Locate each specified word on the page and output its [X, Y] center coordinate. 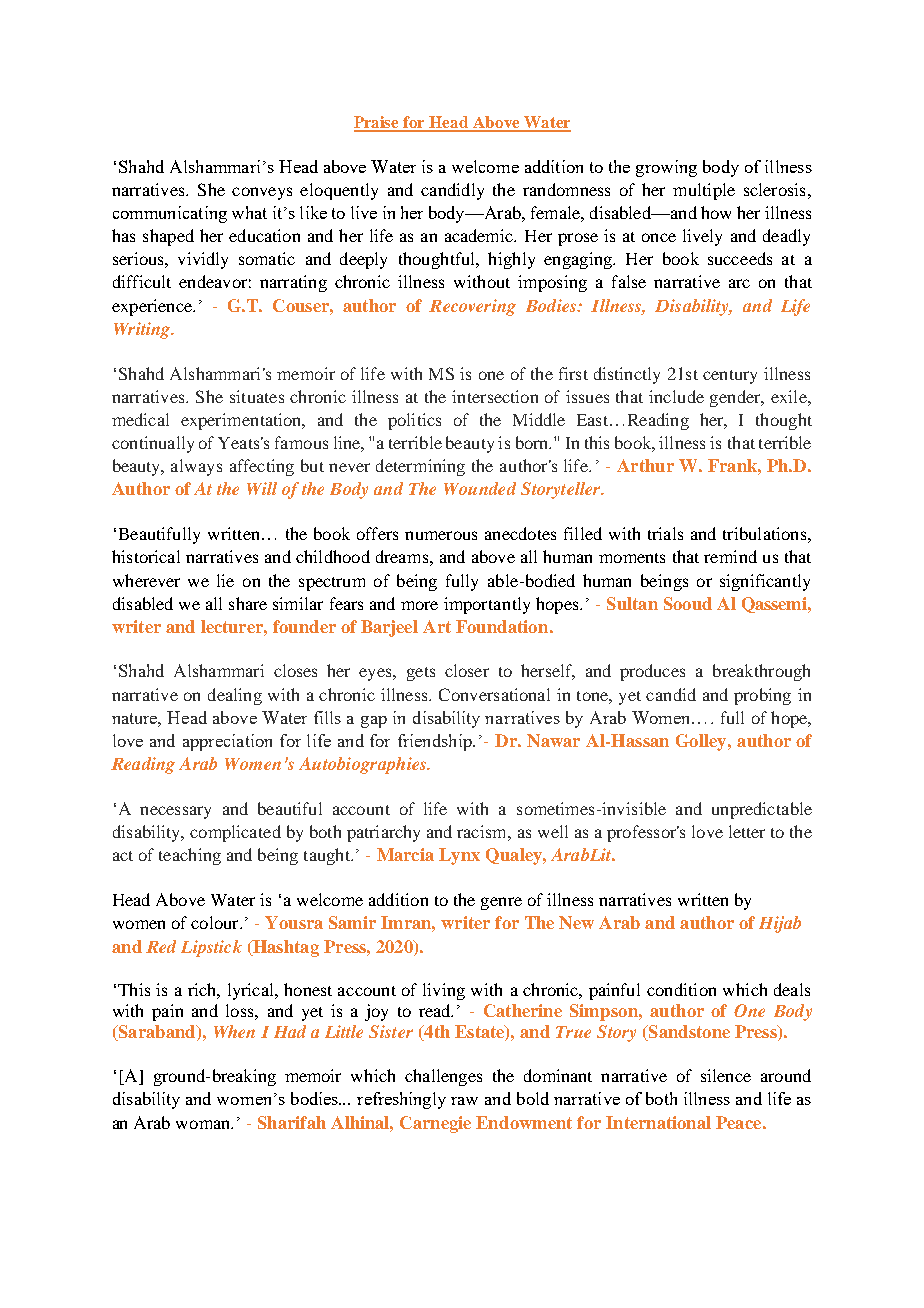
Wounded [480, 488]
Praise [378, 123]
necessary [175, 812]
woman [204, 1124]
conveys [262, 193]
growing [666, 168]
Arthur [645, 465]
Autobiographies [363, 765]
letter [747, 831]
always [196, 467]
